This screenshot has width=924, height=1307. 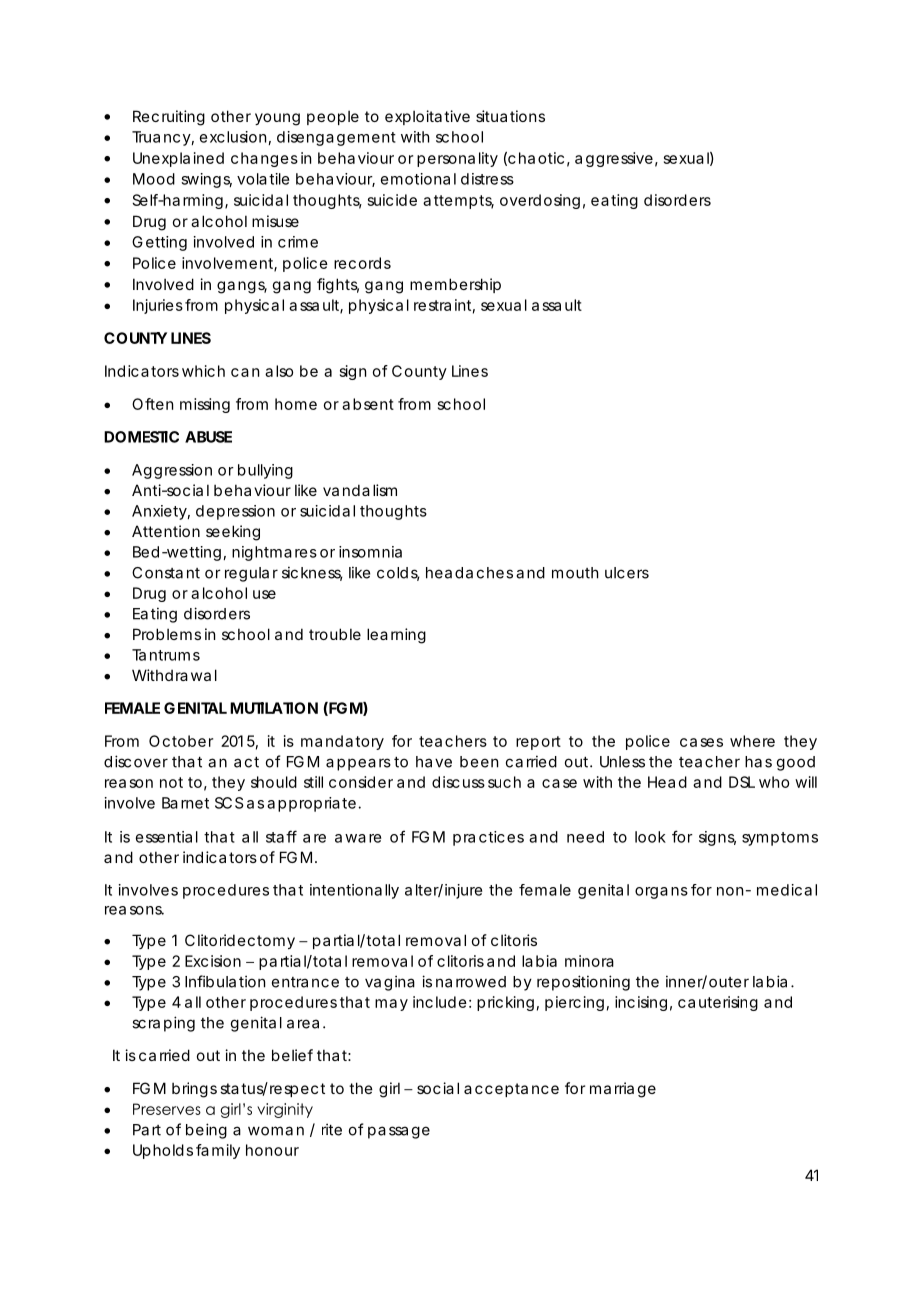 I want to click on aggressive, so click(x=614, y=159).
